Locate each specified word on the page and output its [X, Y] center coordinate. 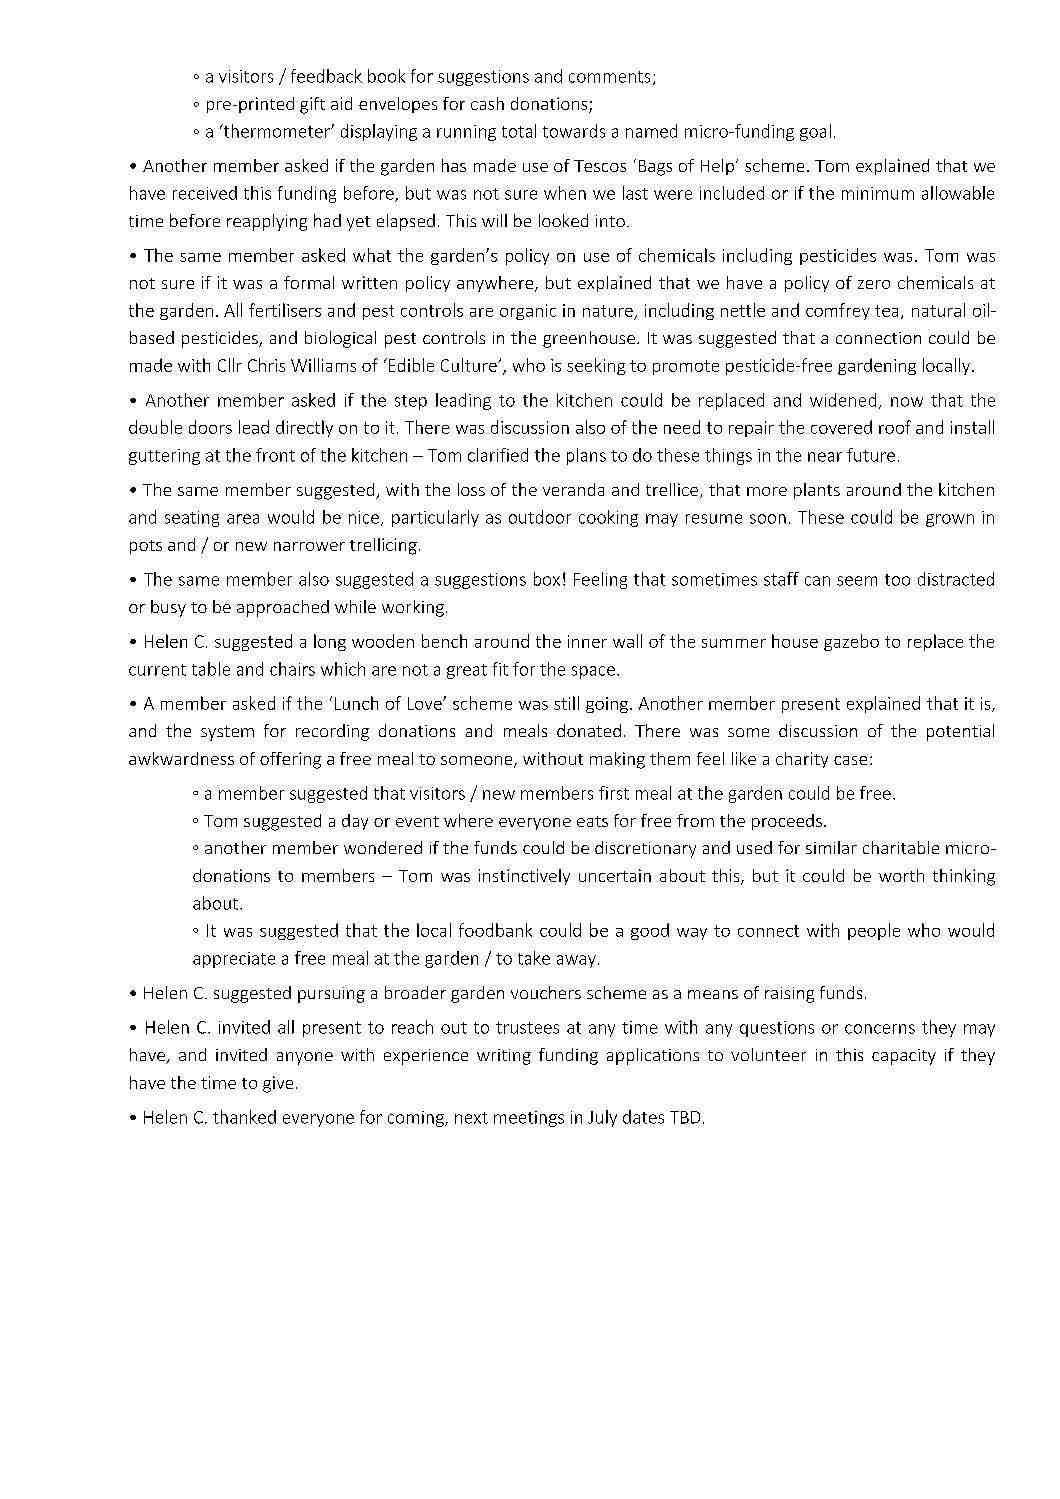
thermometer [276, 131]
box [547, 579]
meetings [529, 1119]
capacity [904, 1057]
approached [283, 608]
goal [815, 132]
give [278, 1084]
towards [574, 131]
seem [857, 581]
